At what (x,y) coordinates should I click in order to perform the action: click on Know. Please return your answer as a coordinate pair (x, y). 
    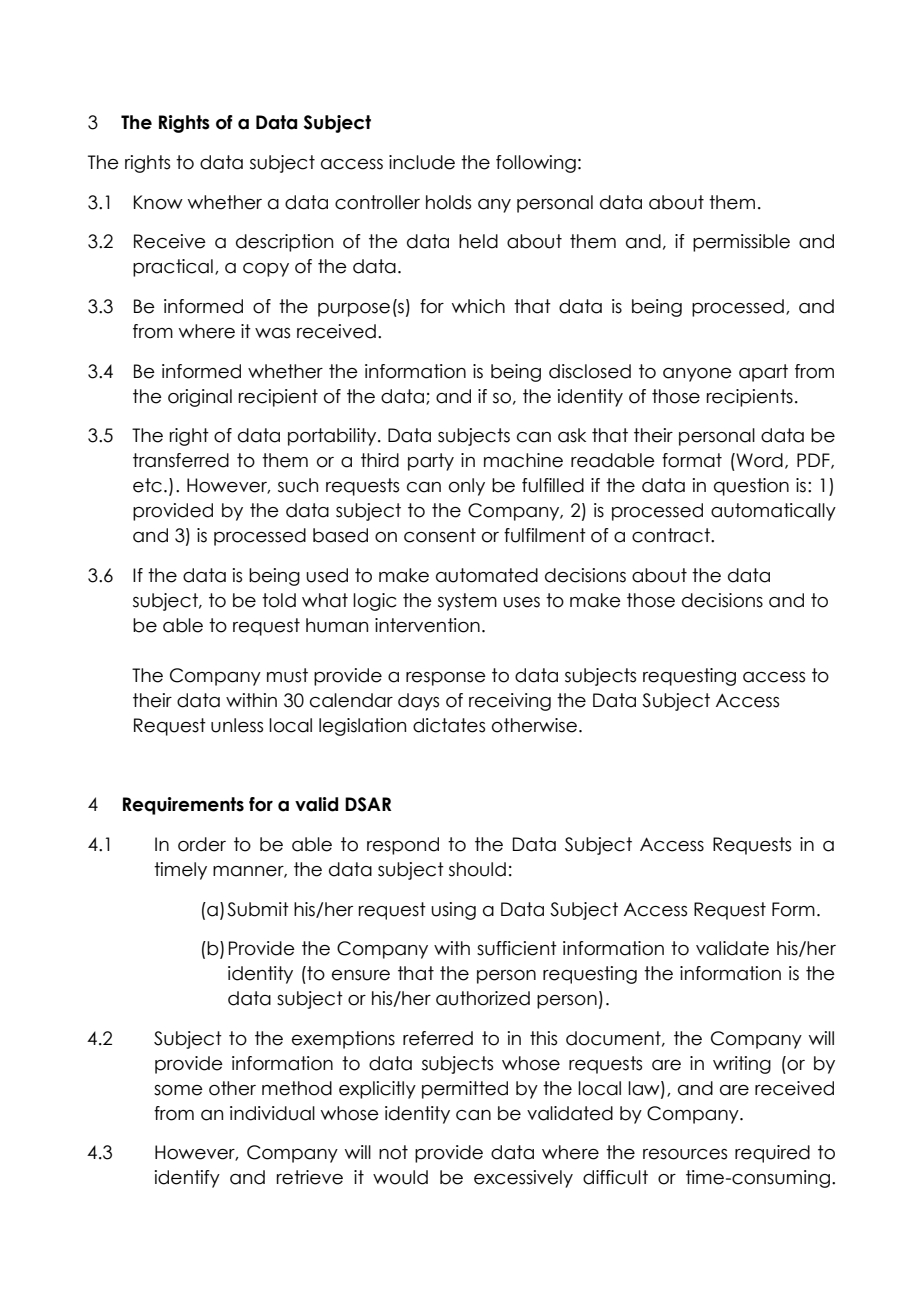
    Looking at the image, I should click on (158, 202).
